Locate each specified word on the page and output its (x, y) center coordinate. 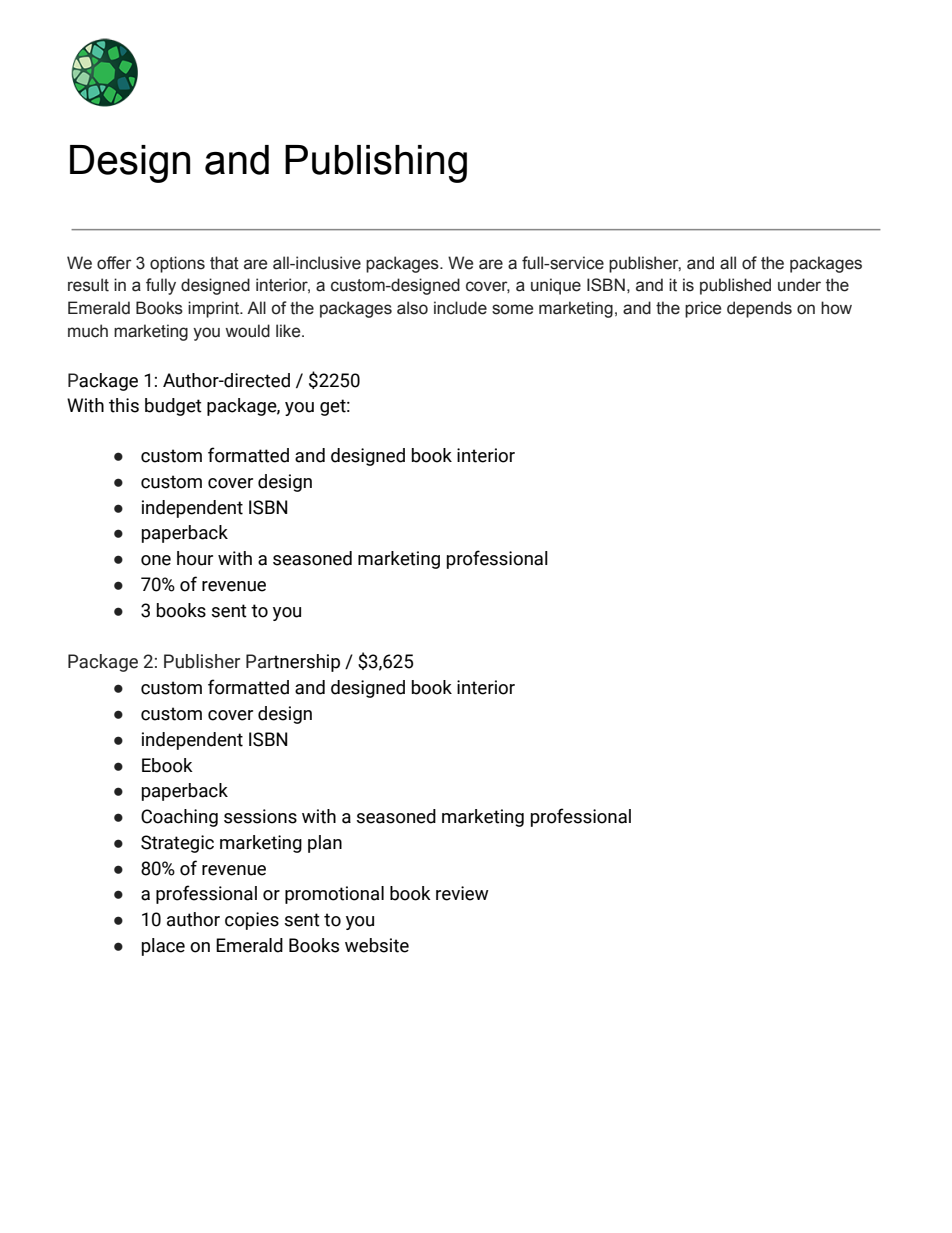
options (177, 264)
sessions (260, 816)
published (735, 286)
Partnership (293, 663)
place (163, 947)
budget (173, 407)
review (462, 893)
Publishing (376, 164)
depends (759, 309)
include (460, 308)
